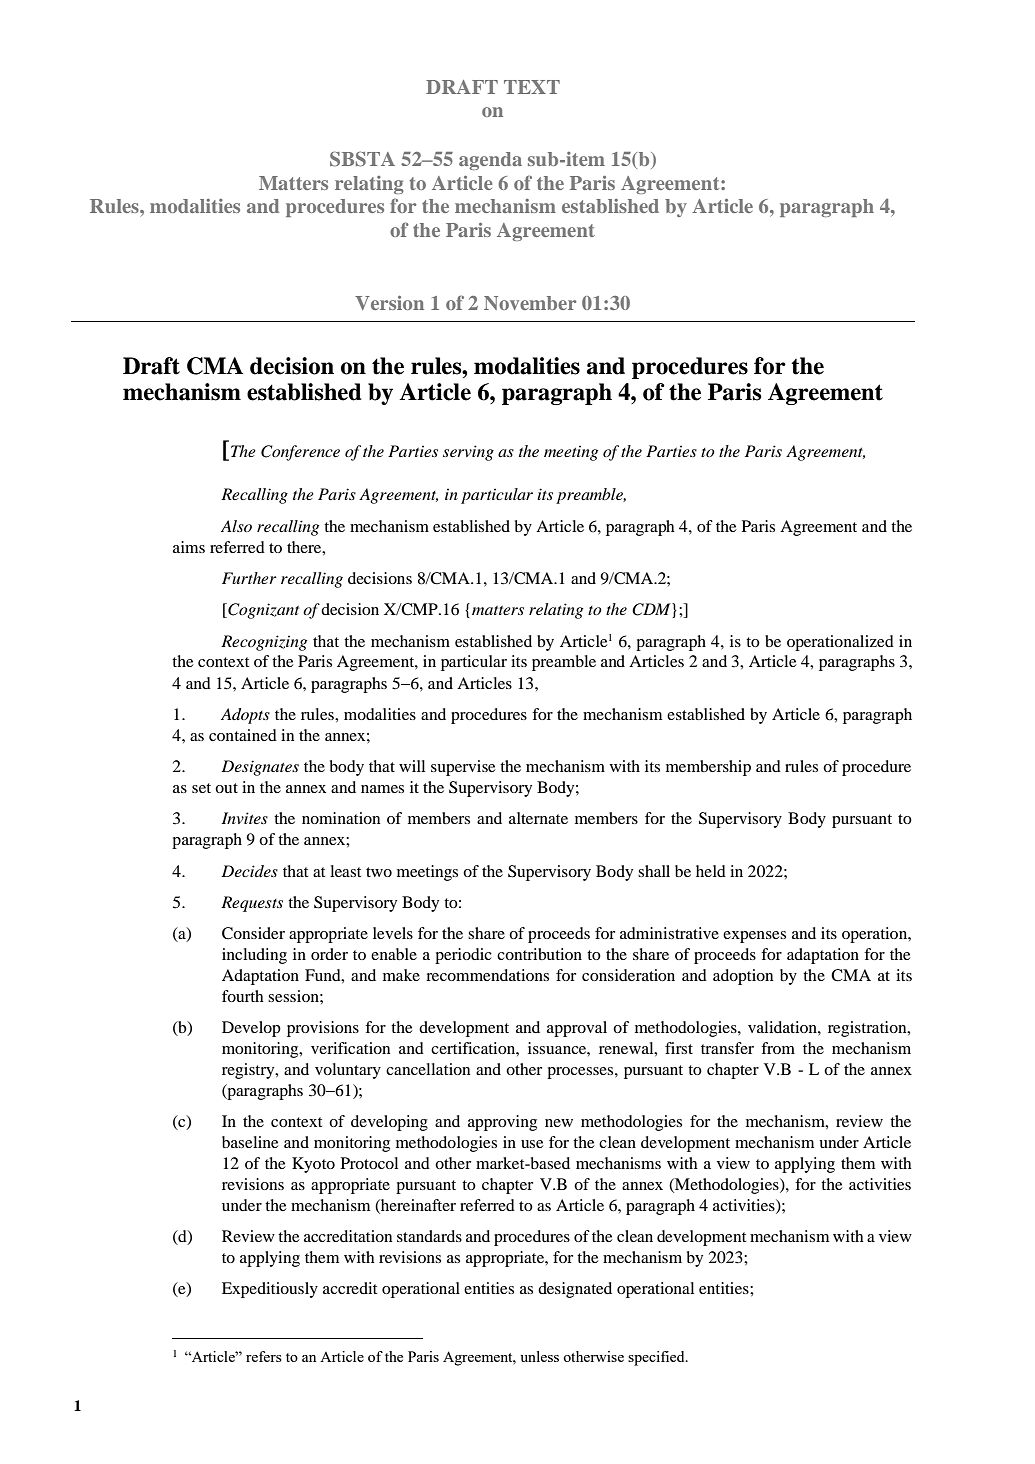  I want to click on held, so click(711, 871).
